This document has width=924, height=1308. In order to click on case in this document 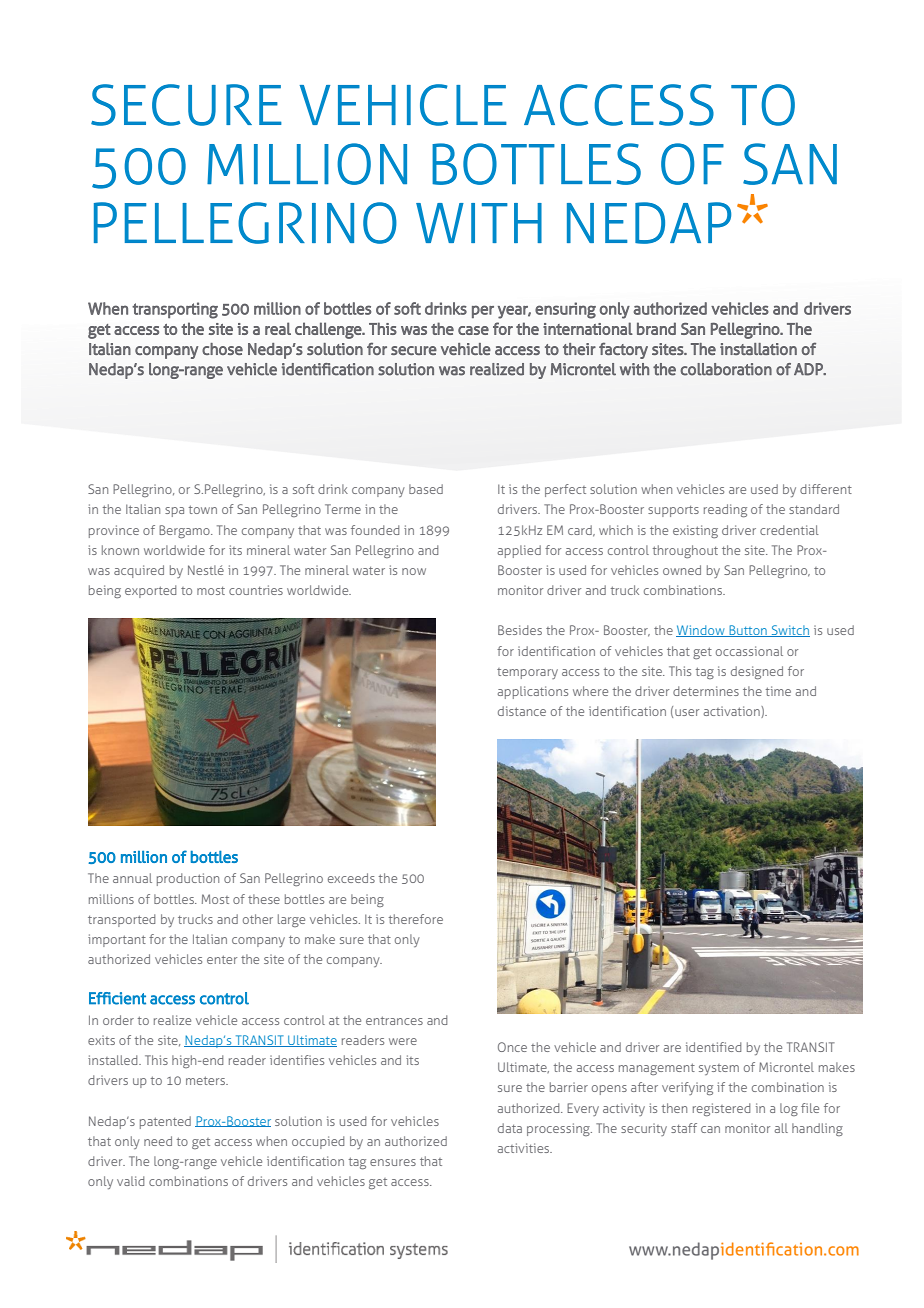, I will do `click(473, 330)`.
